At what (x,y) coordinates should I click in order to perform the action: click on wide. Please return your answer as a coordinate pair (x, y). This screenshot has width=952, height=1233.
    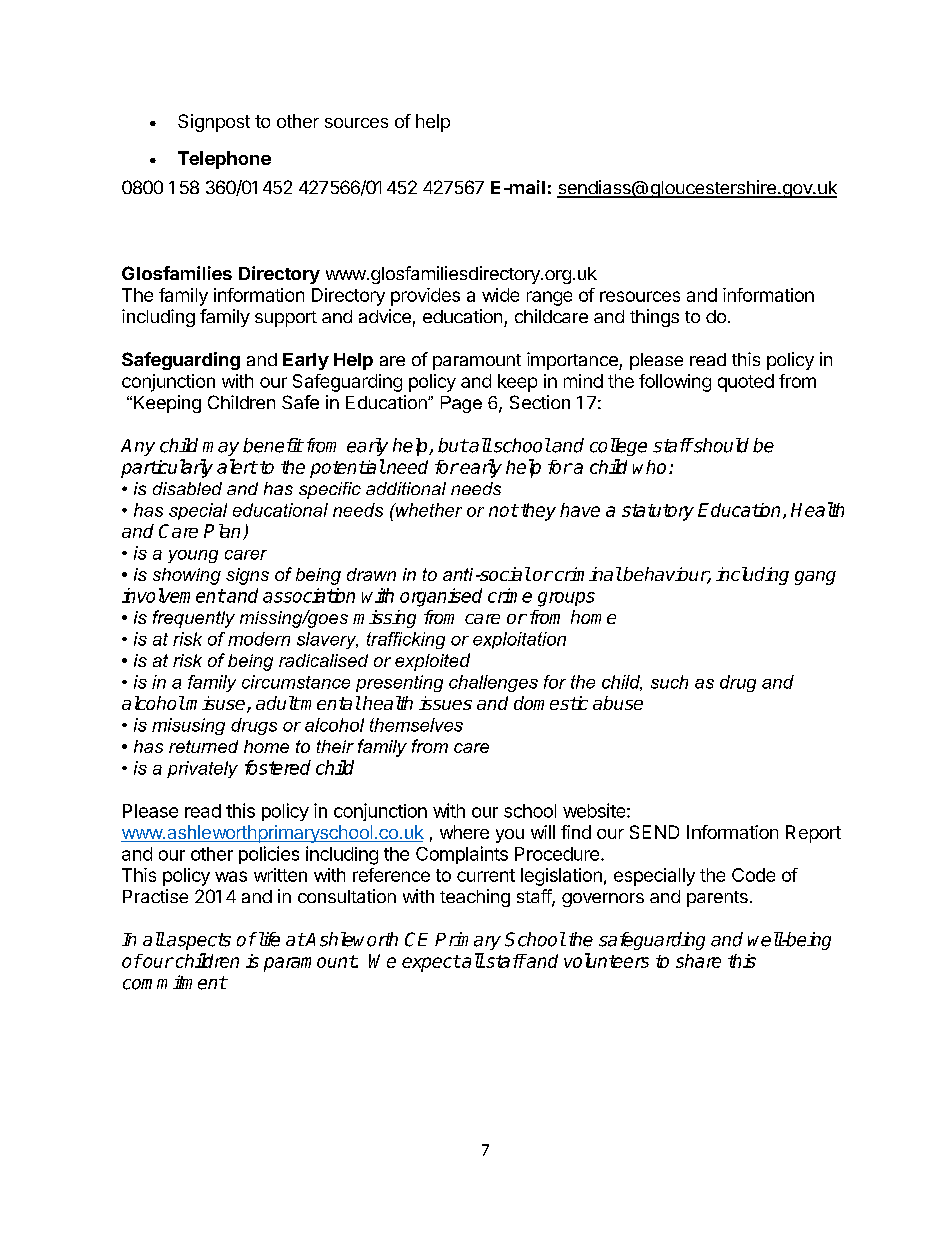
    Looking at the image, I should click on (500, 295).
